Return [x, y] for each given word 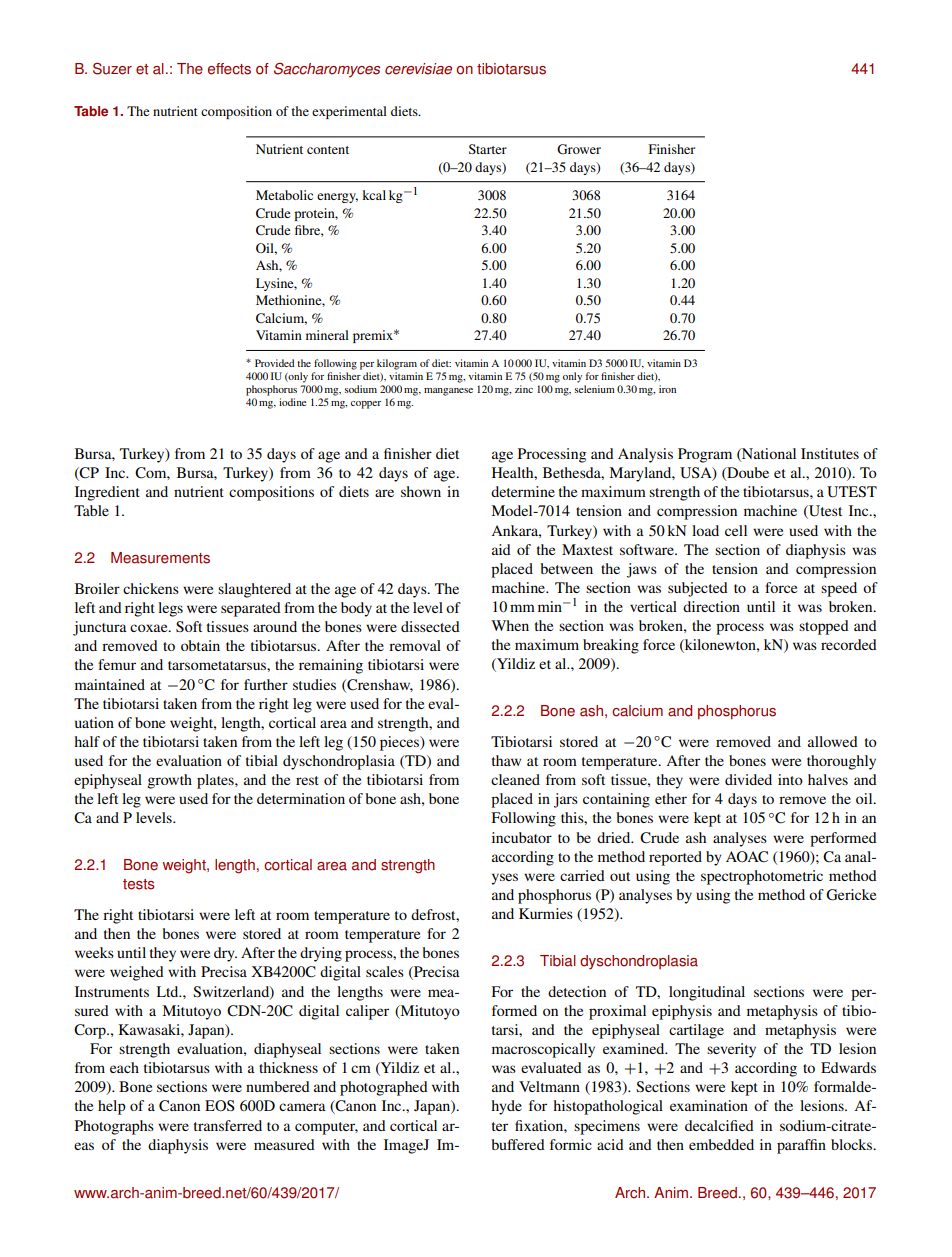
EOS [220, 1105]
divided [748, 779]
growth [169, 781]
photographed [384, 1088]
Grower [579, 149]
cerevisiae [418, 69]
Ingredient [107, 493]
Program [705, 455]
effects [229, 69]
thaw [506, 760]
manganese [448, 392]
